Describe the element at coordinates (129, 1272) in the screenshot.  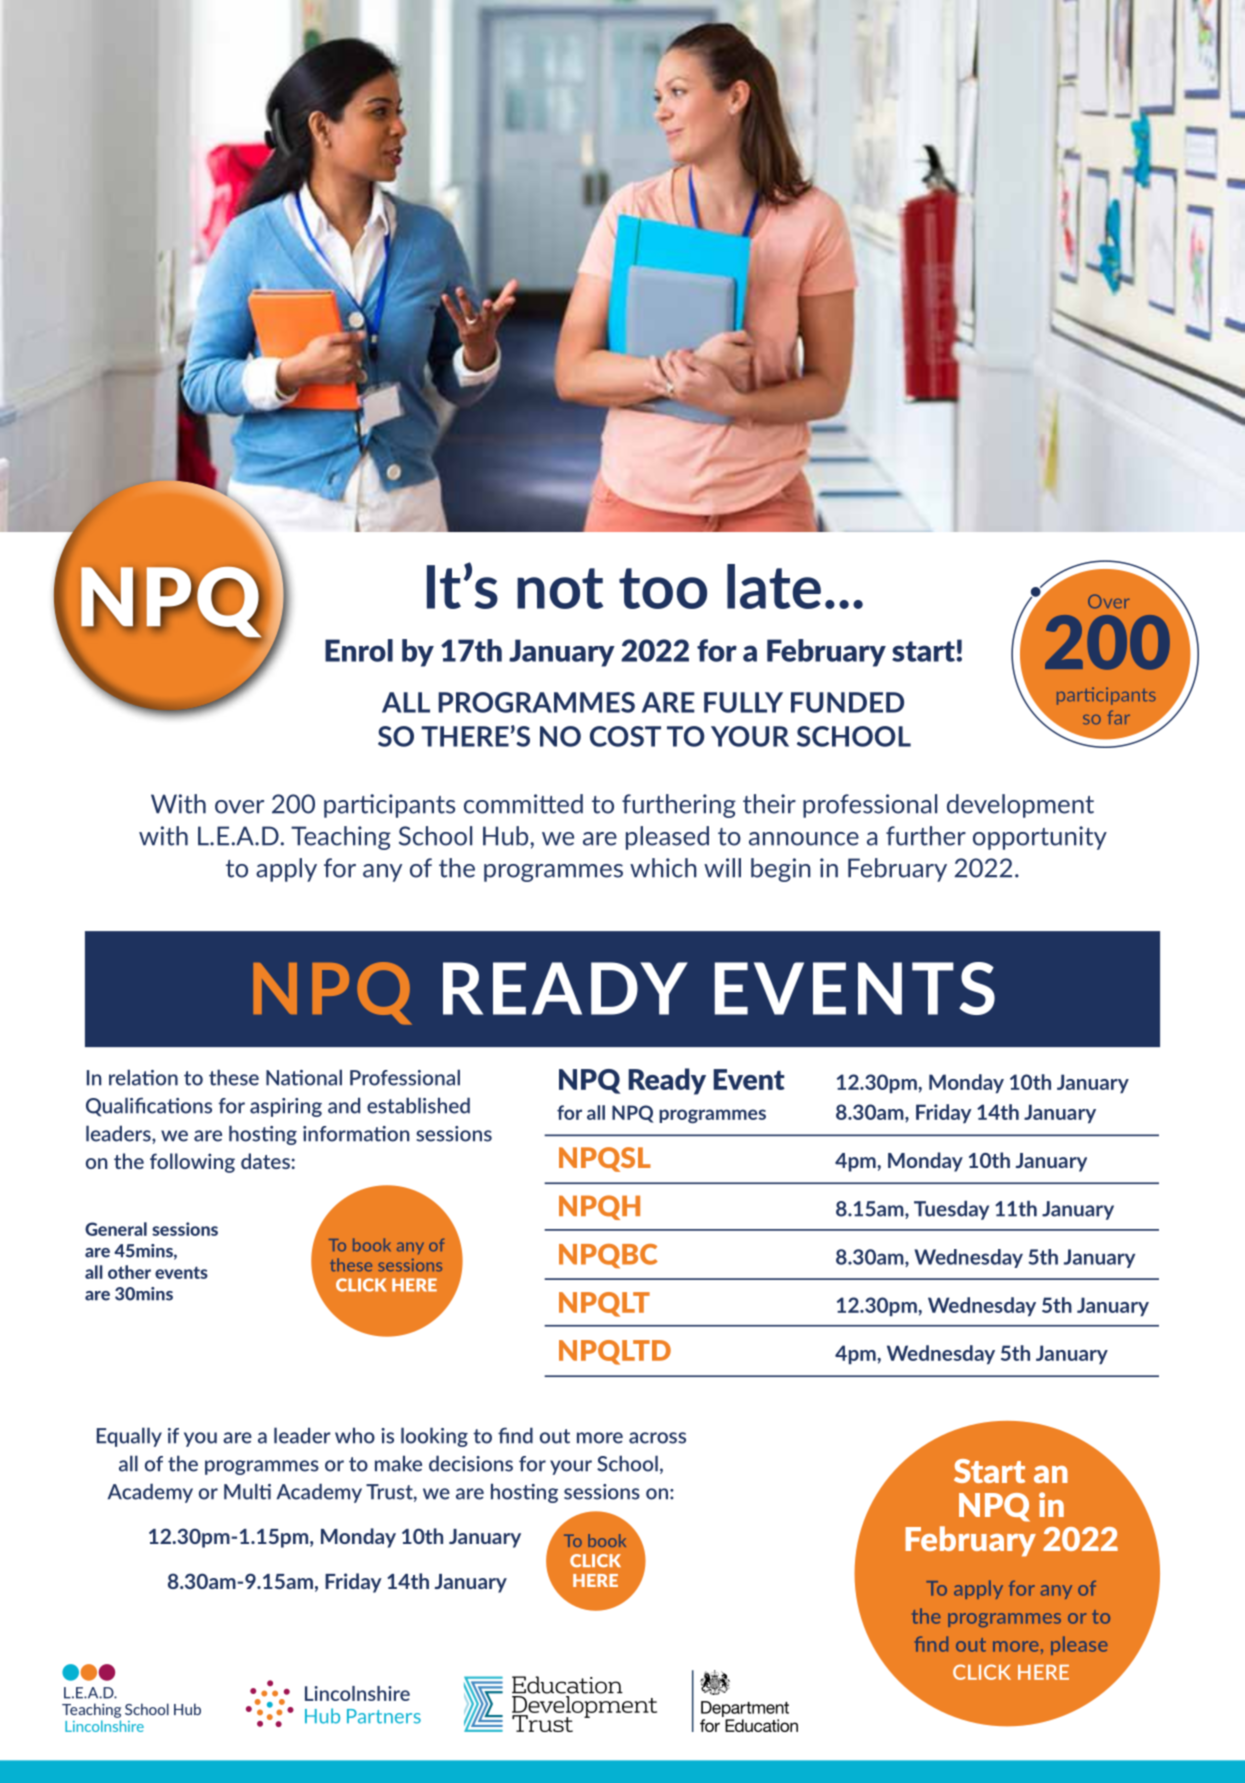
I see `other` at that location.
